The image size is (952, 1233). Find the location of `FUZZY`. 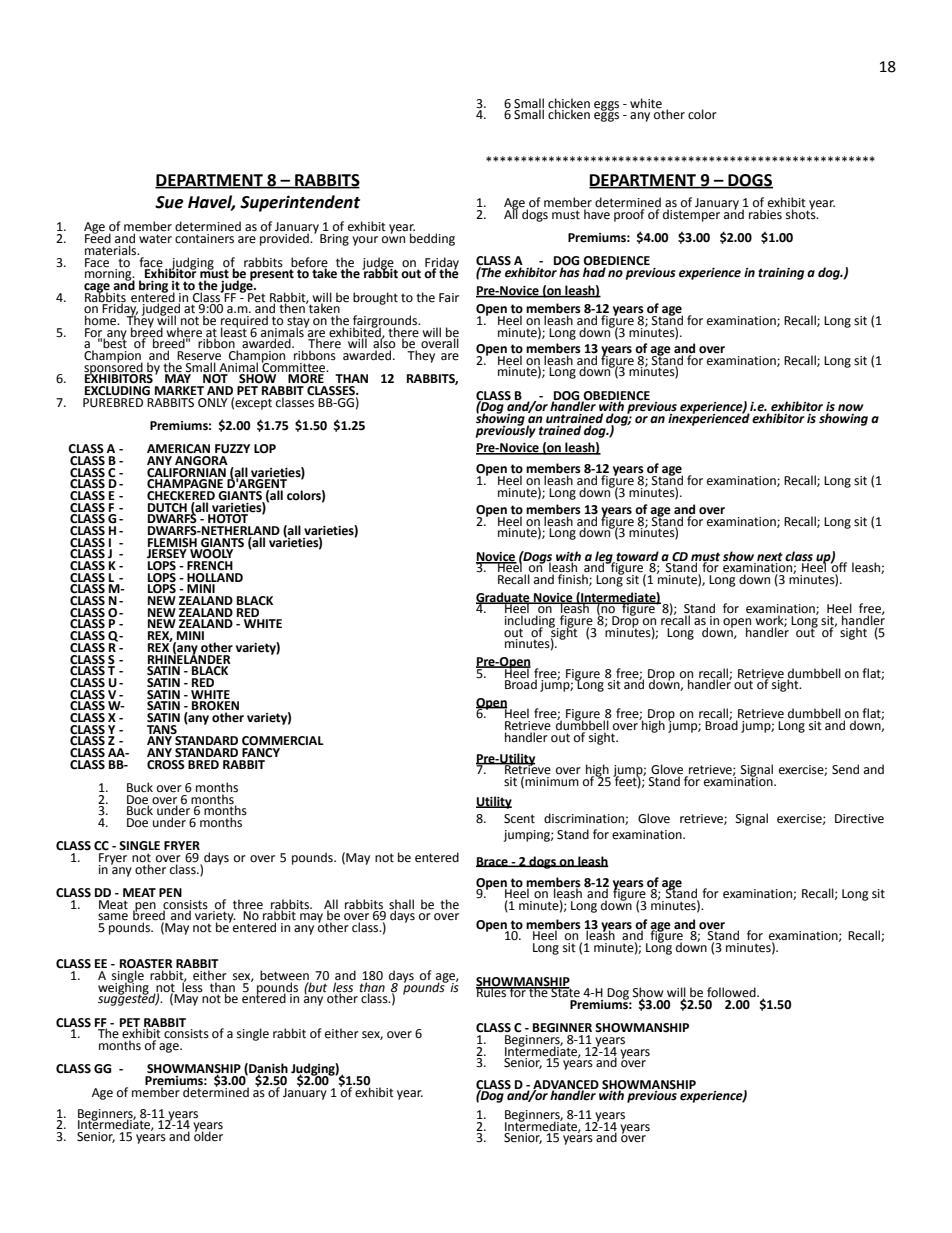

FUZZY is located at coordinates (232, 449).
